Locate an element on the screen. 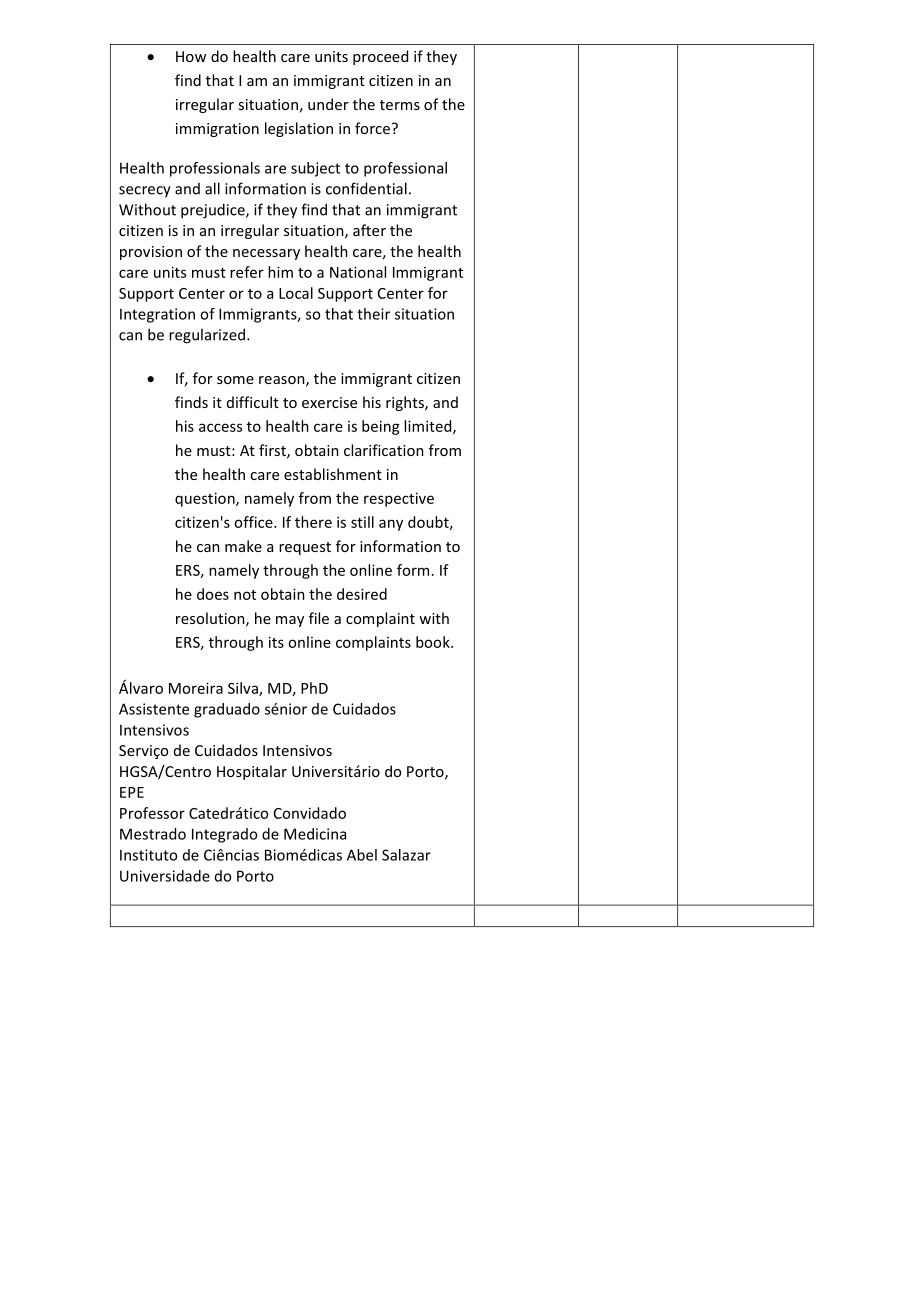  How is located at coordinates (191, 56).
